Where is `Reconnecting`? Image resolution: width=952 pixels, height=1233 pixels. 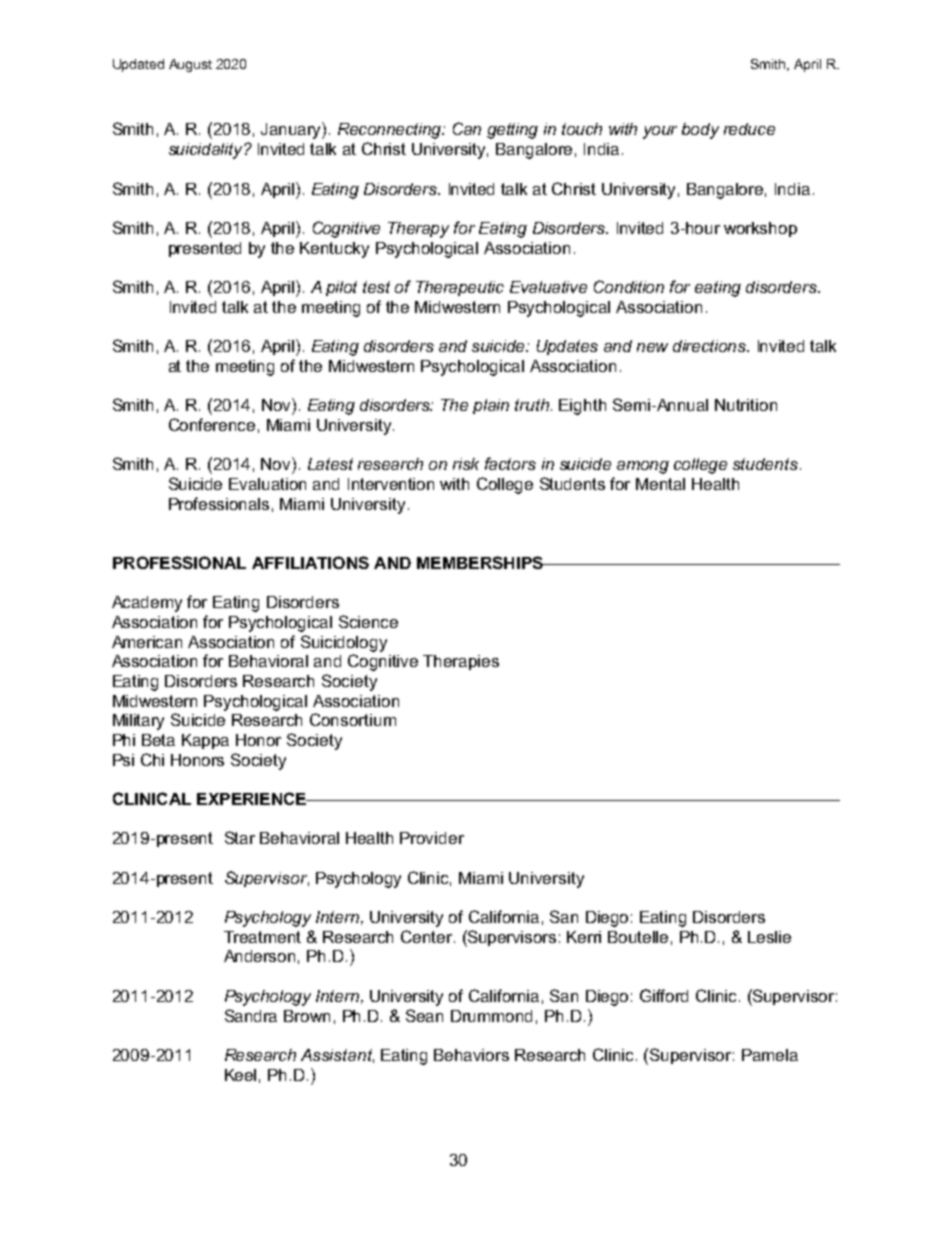 Reconnecting is located at coordinates (391, 131).
